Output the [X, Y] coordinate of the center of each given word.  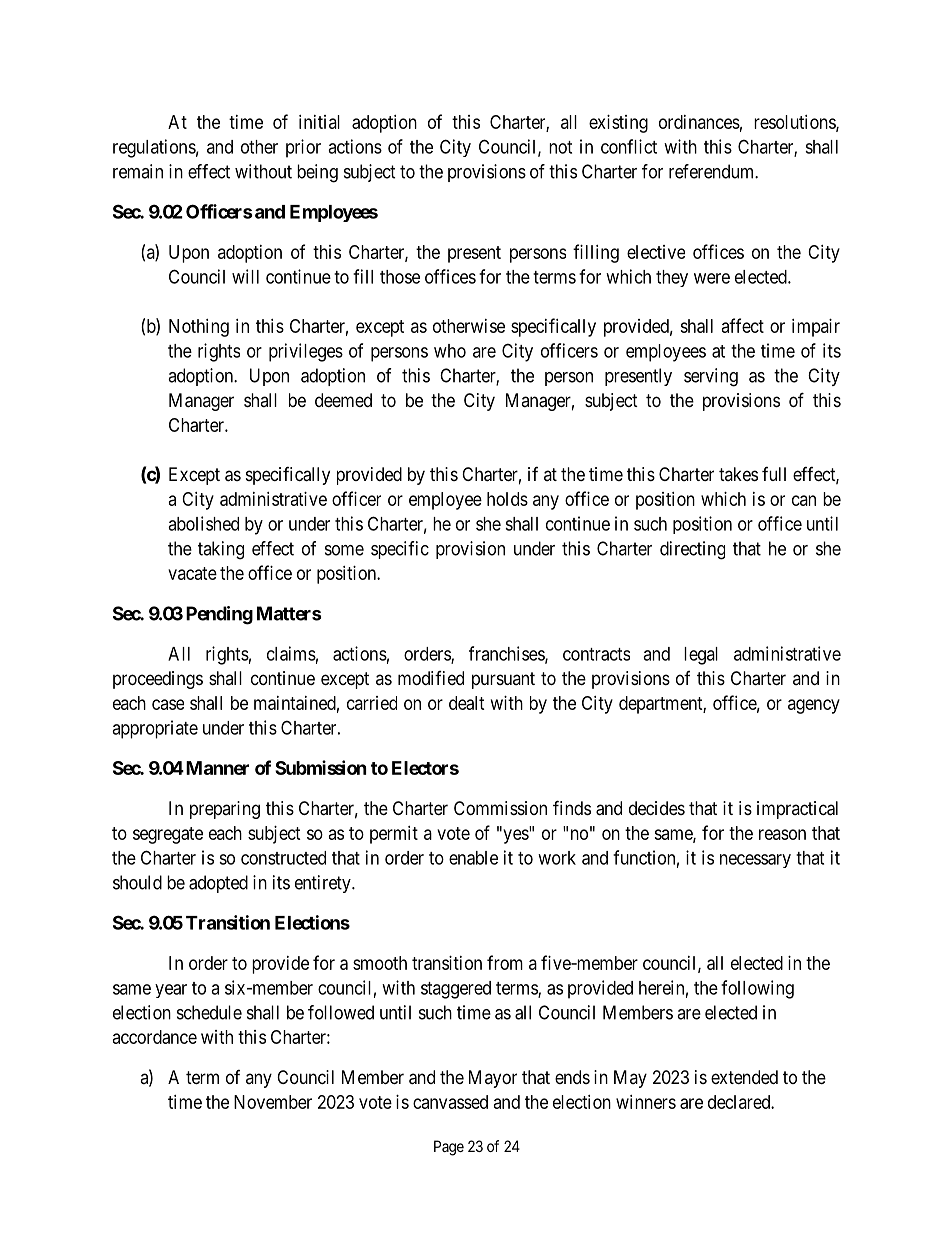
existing [618, 124]
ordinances [699, 122]
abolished [203, 523]
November [273, 1102]
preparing [225, 810]
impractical [797, 810]
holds [507, 499]
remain [138, 171]
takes [738, 474]
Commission [500, 808]
